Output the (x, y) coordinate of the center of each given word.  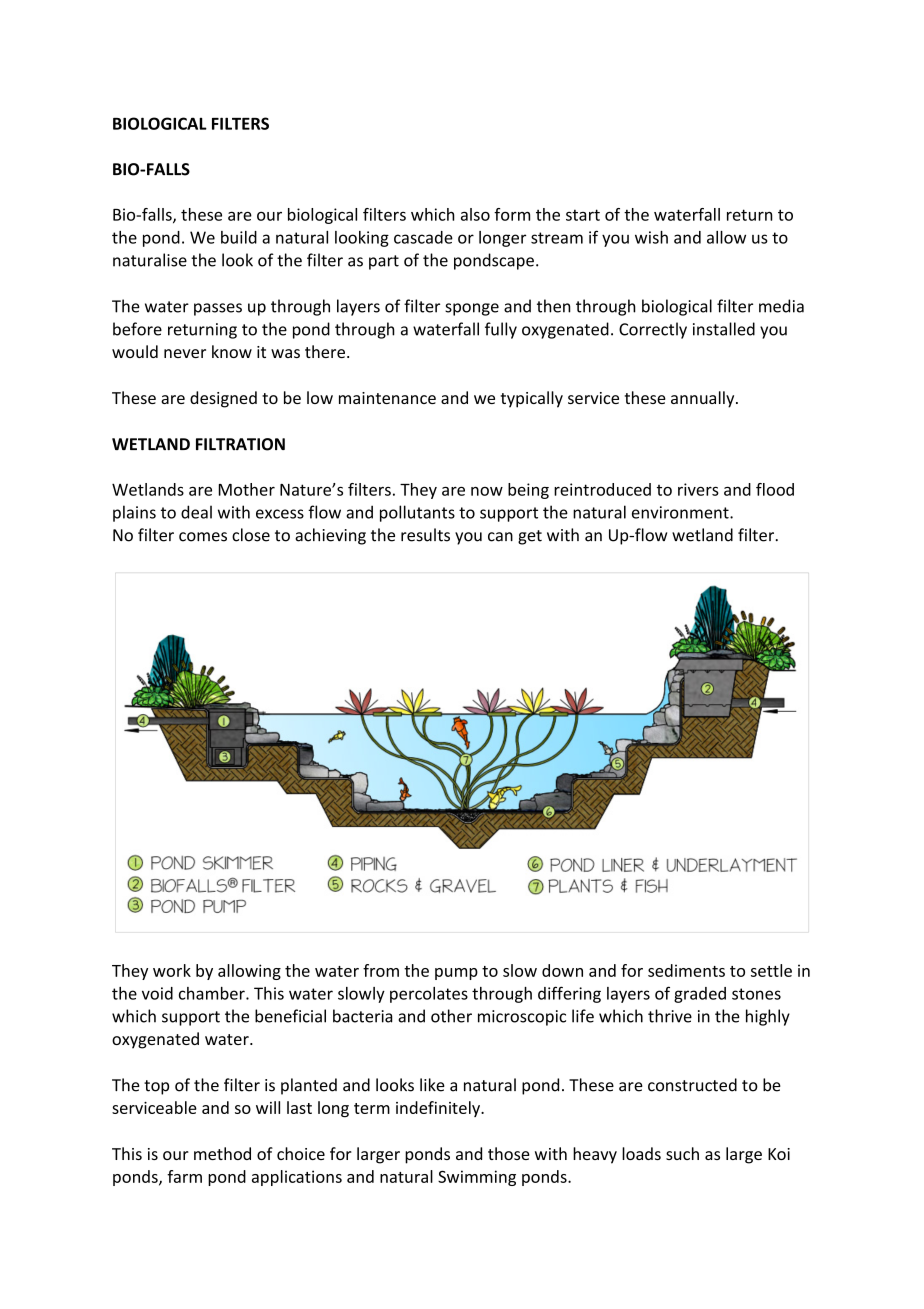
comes (203, 537)
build (239, 237)
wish (651, 237)
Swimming (477, 1178)
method (222, 1153)
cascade (423, 237)
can (500, 537)
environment (681, 512)
